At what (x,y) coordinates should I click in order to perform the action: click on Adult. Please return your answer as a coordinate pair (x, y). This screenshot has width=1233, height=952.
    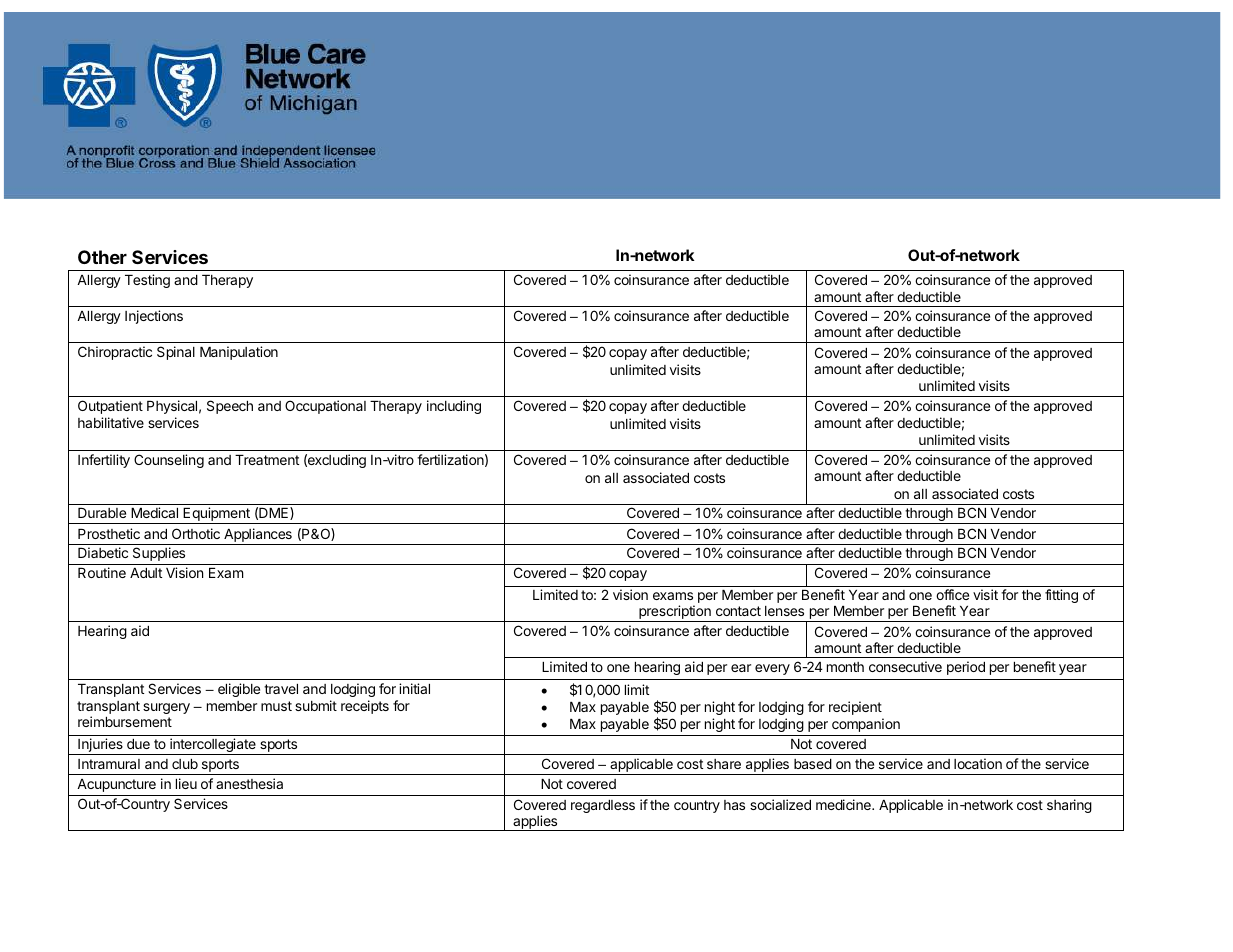
    Looking at the image, I should click on (146, 573).
